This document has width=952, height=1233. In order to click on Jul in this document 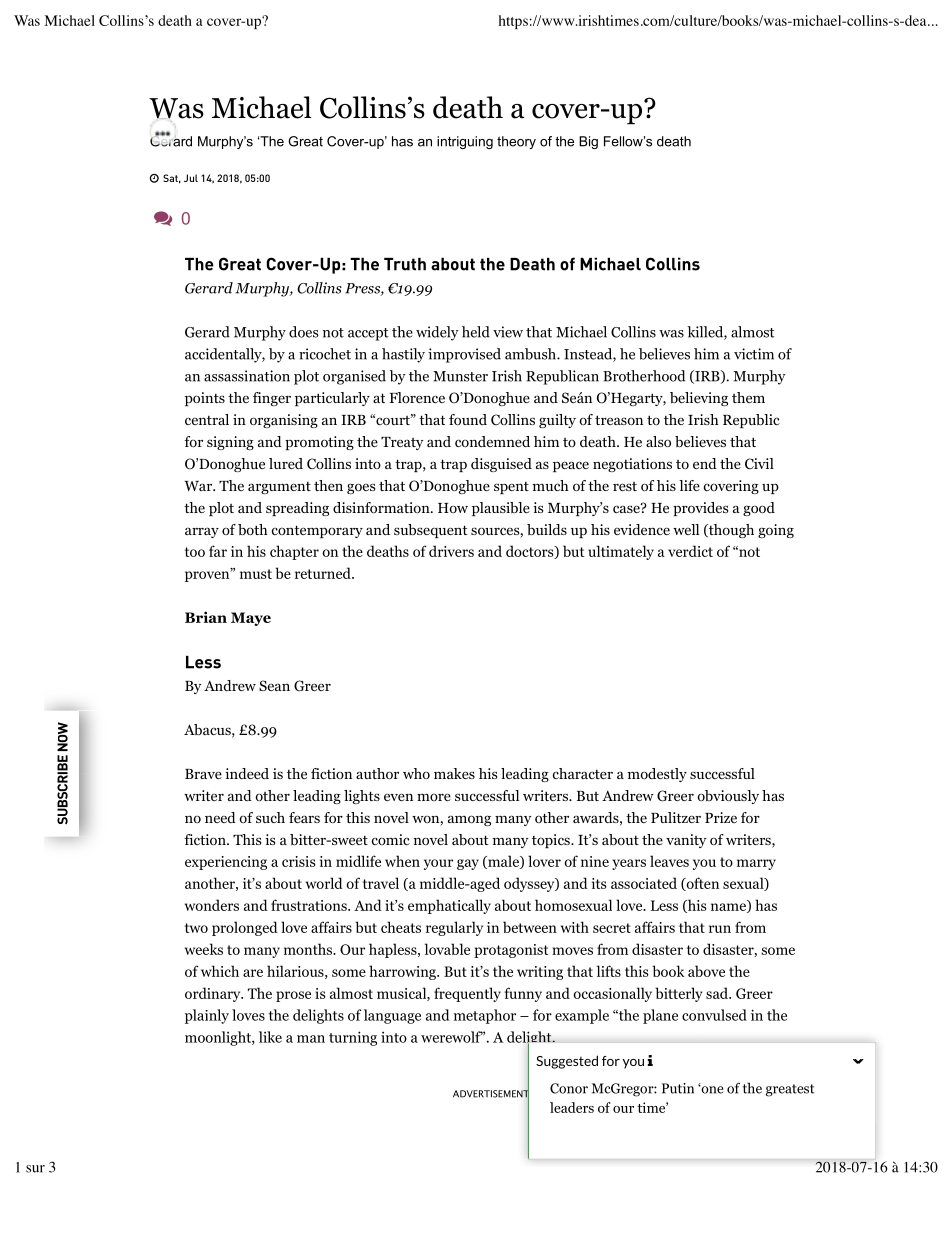, I will do `click(191, 178)`.
